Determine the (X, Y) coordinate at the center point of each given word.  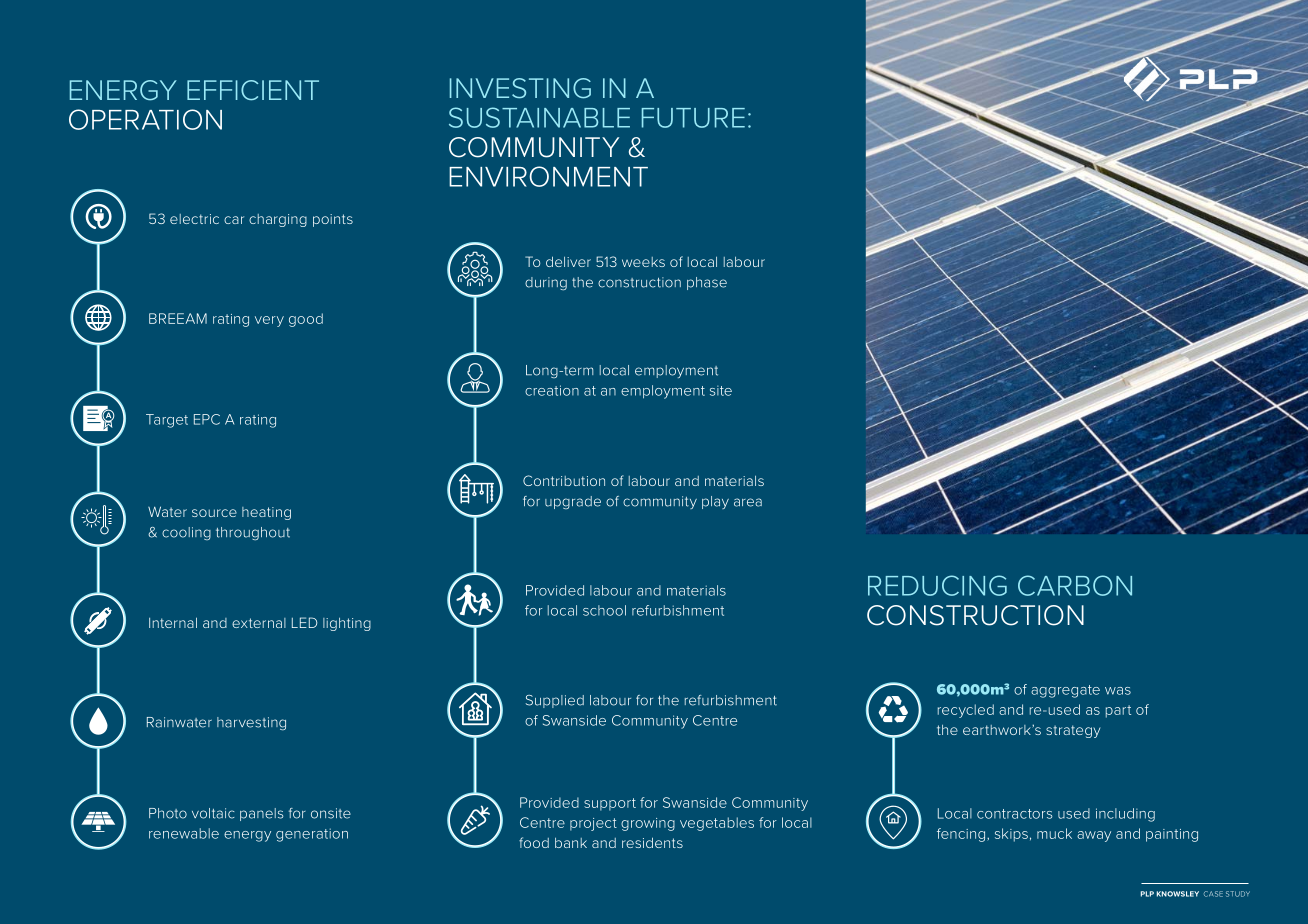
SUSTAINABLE (539, 117)
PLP (1147, 894)
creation (552, 390)
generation (312, 835)
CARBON (1075, 585)
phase (707, 283)
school (604, 610)
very (269, 321)
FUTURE (693, 118)
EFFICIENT (253, 90)
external (259, 623)
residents (652, 842)
